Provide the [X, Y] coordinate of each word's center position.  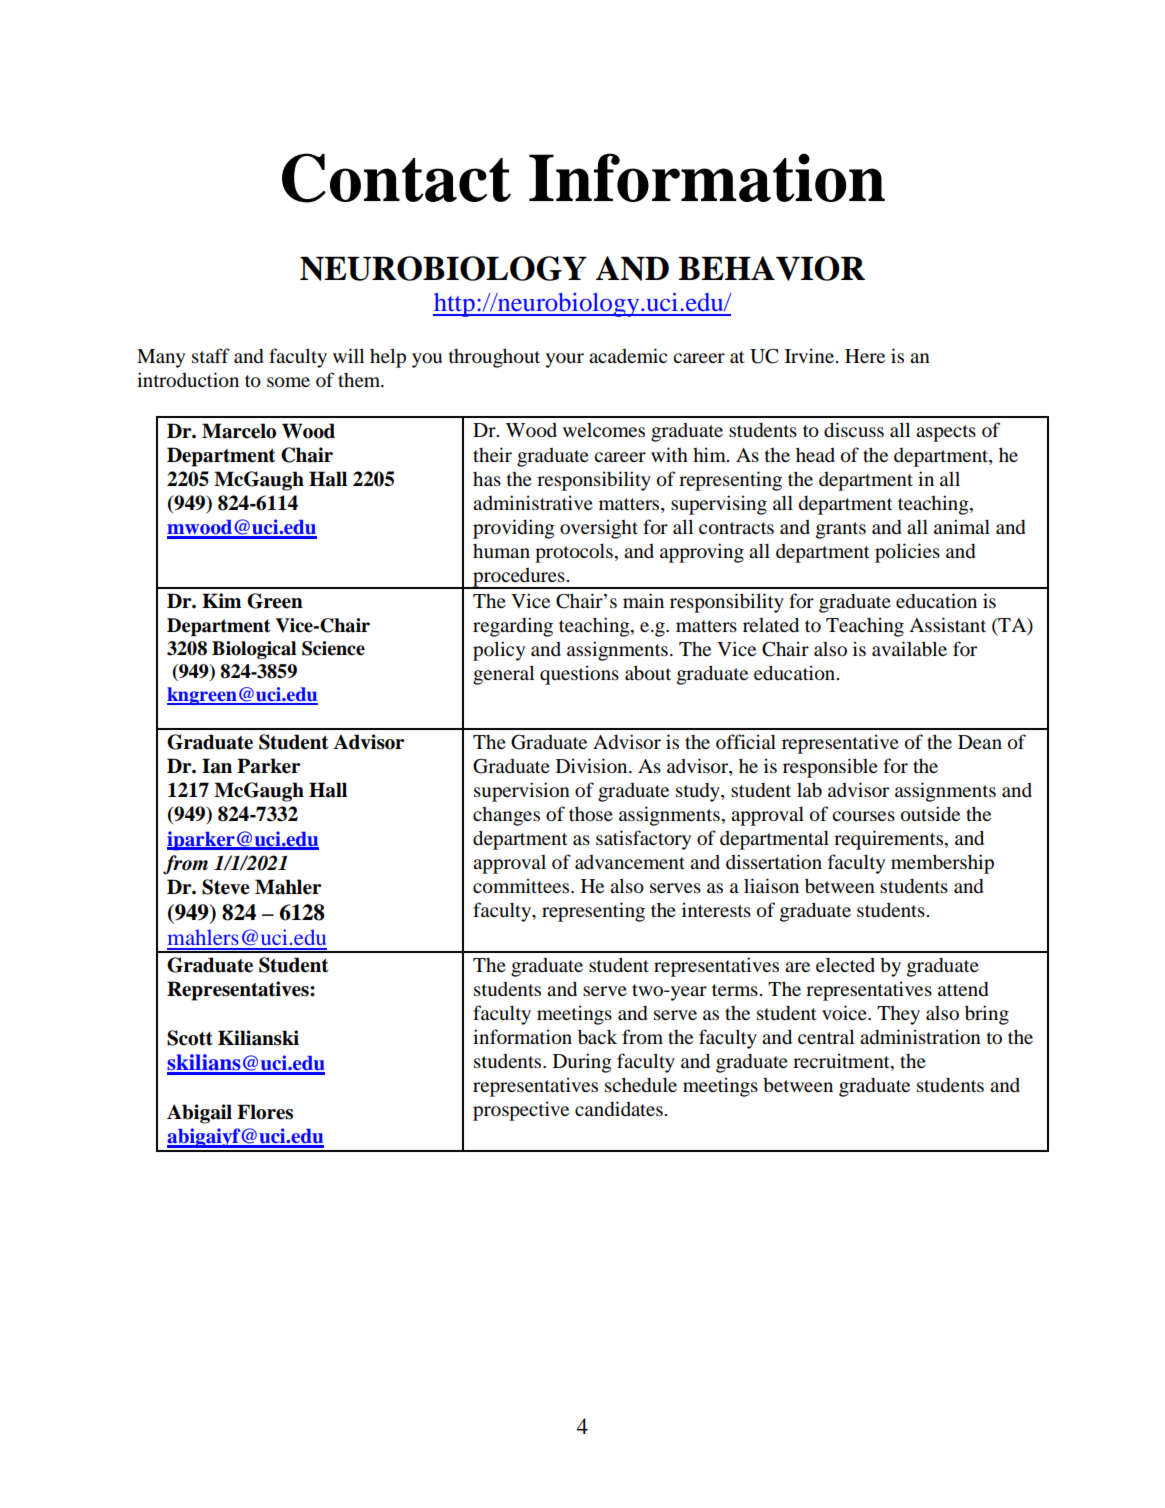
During [582, 1063]
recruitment [842, 1062]
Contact [396, 178]
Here [865, 356]
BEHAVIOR [771, 268]
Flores [265, 1112]
